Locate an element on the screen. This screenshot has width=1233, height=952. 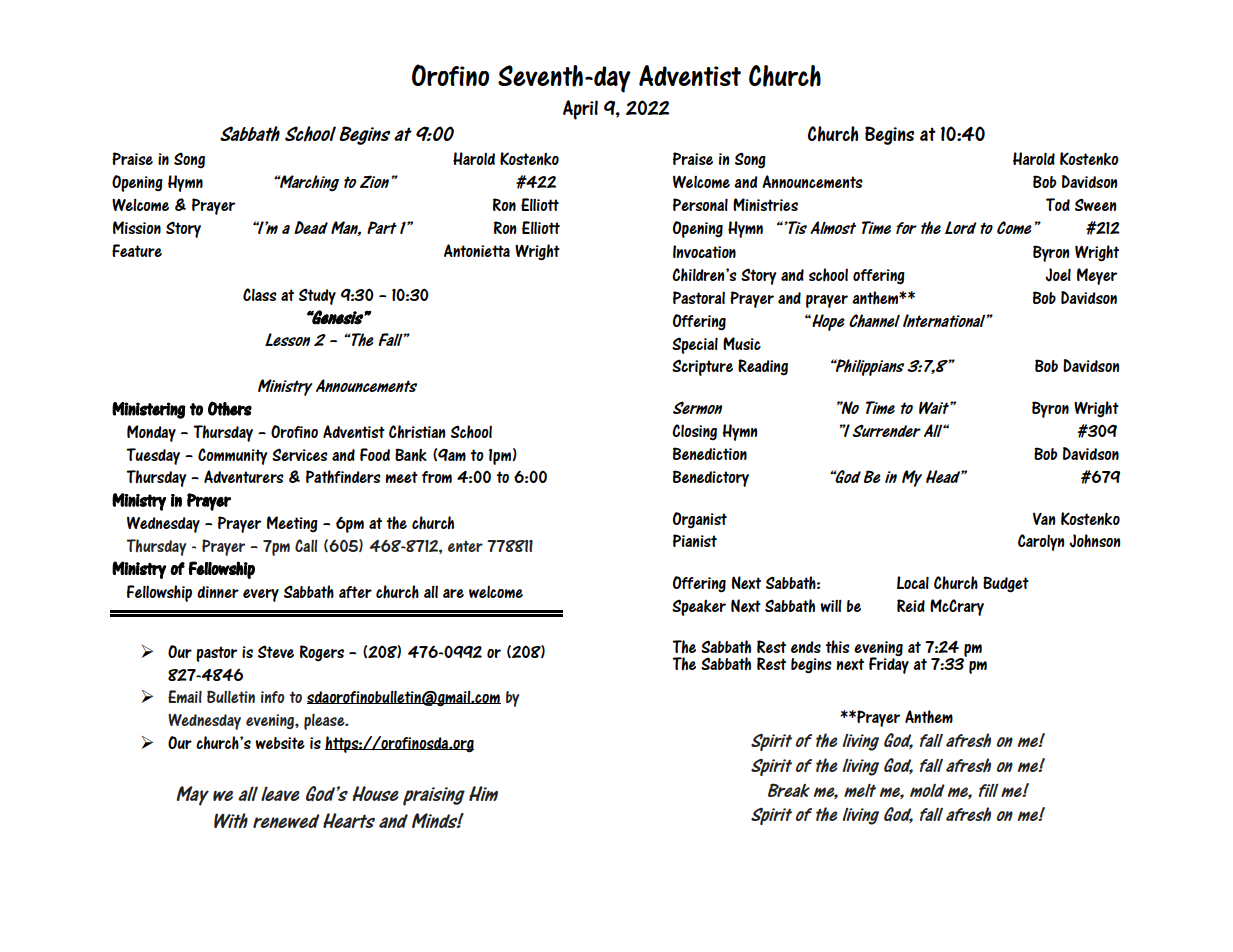
Special is located at coordinates (695, 345).
